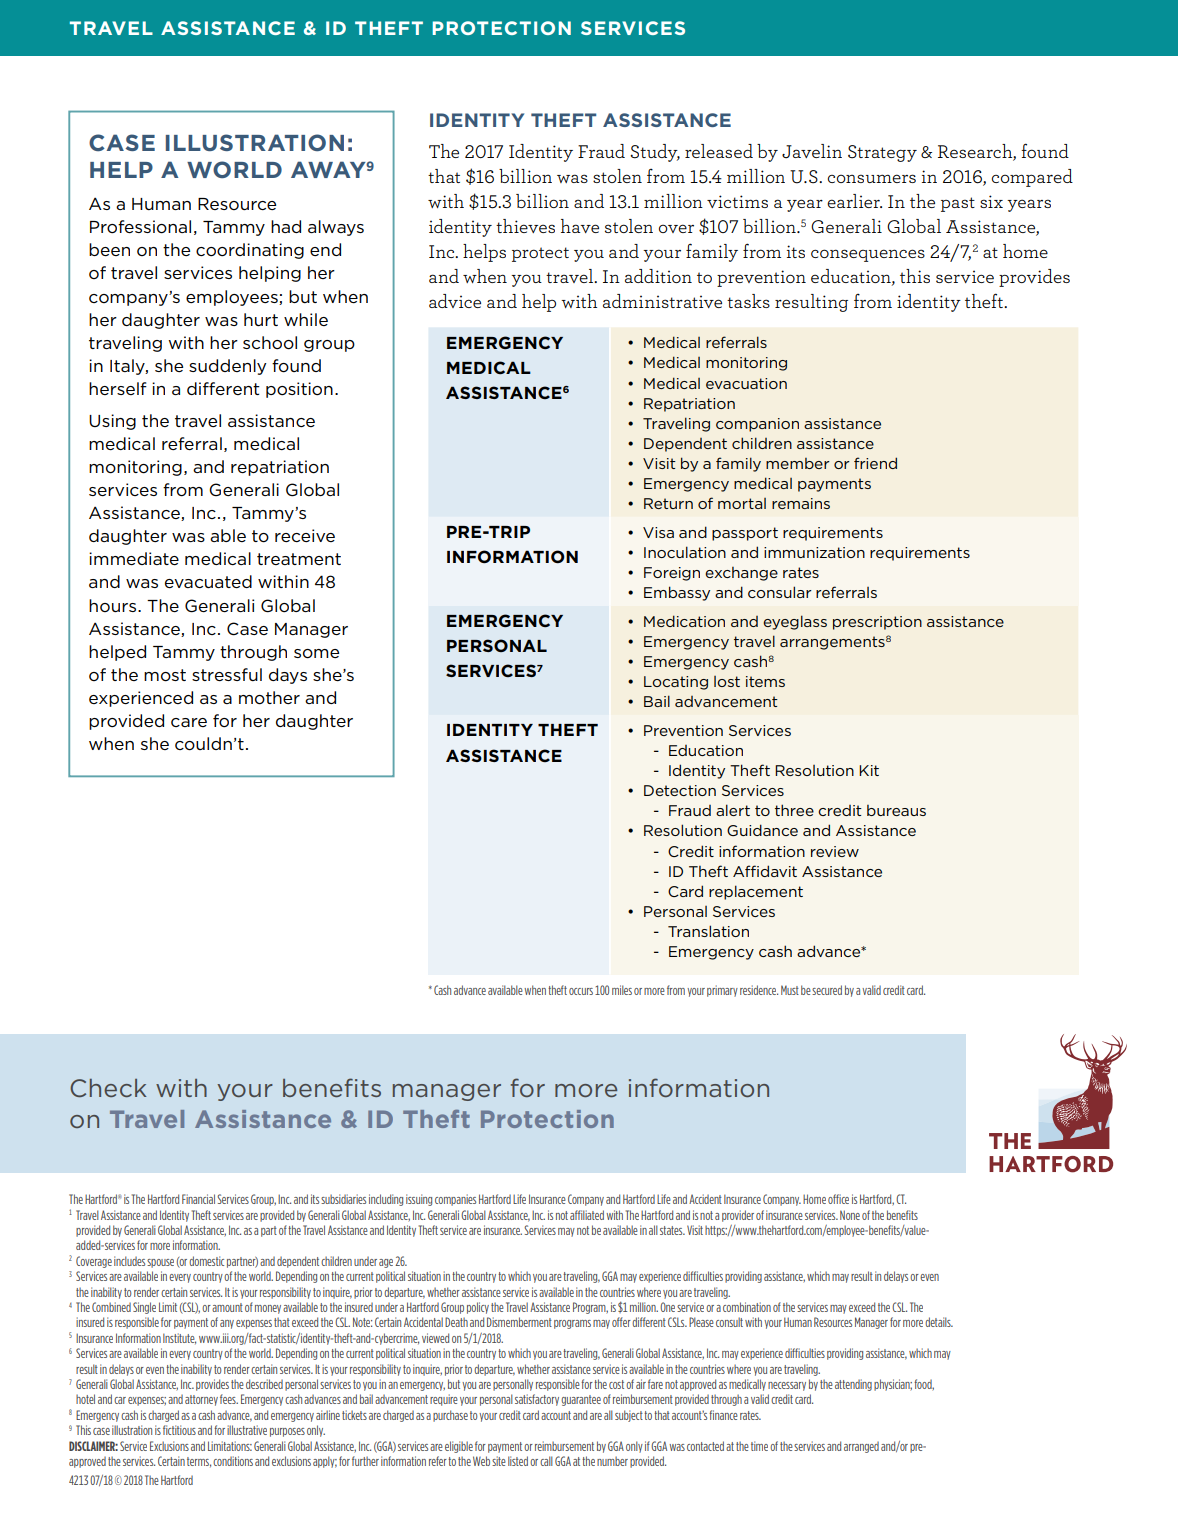 The width and height of the page is (1178, 1525). I want to click on friend, so click(875, 463).
